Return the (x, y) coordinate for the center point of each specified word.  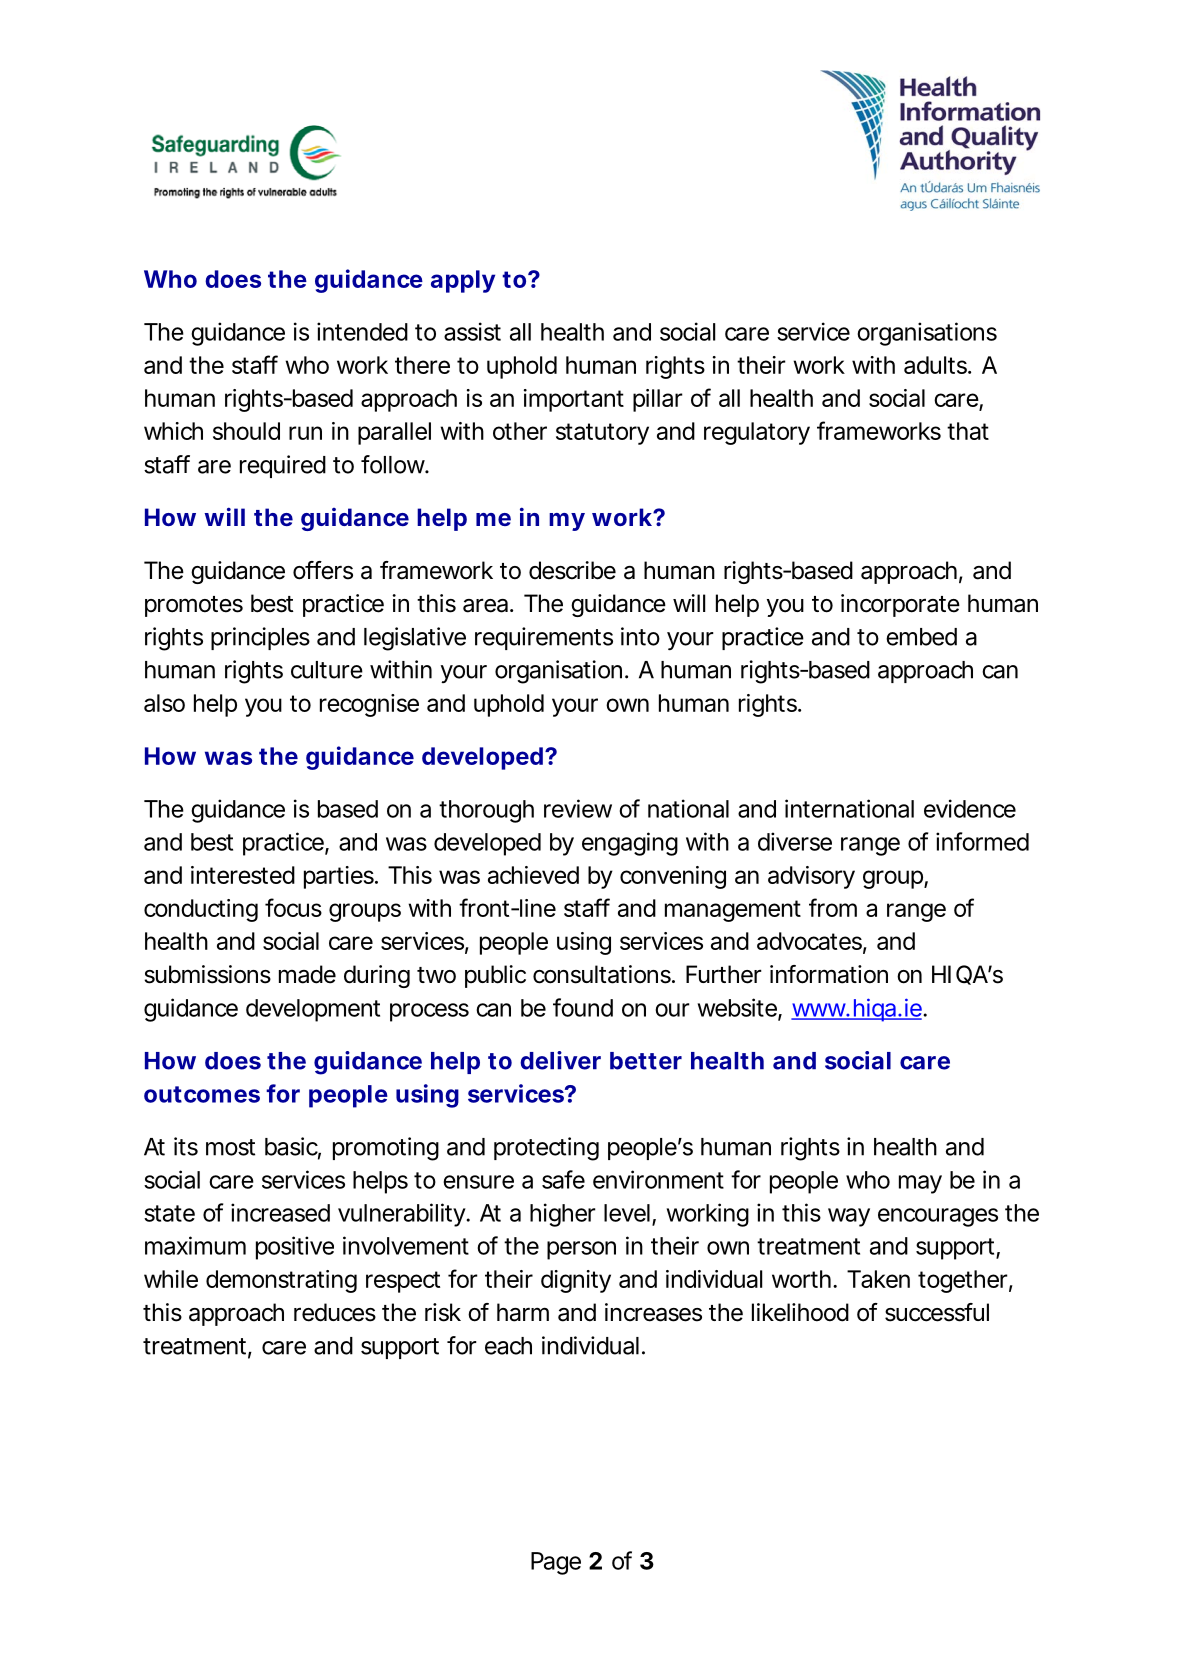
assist (472, 331)
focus (293, 907)
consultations (603, 974)
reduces (335, 1312)
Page (556, 1563)
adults (936, 365)
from (833, 907)
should (246, 431)
